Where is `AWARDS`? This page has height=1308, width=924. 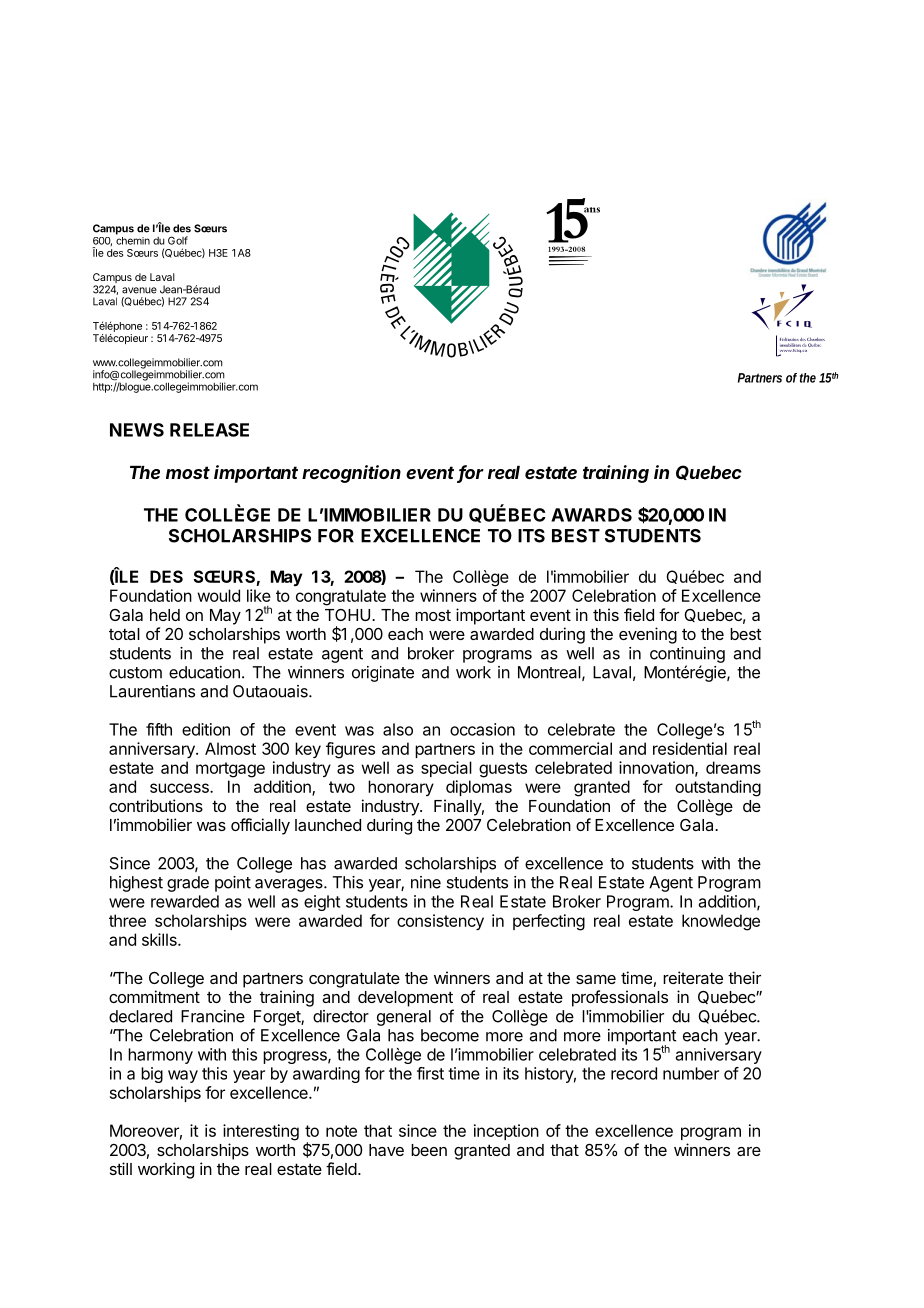 AWARDS is located at coordinates (591, 515).
